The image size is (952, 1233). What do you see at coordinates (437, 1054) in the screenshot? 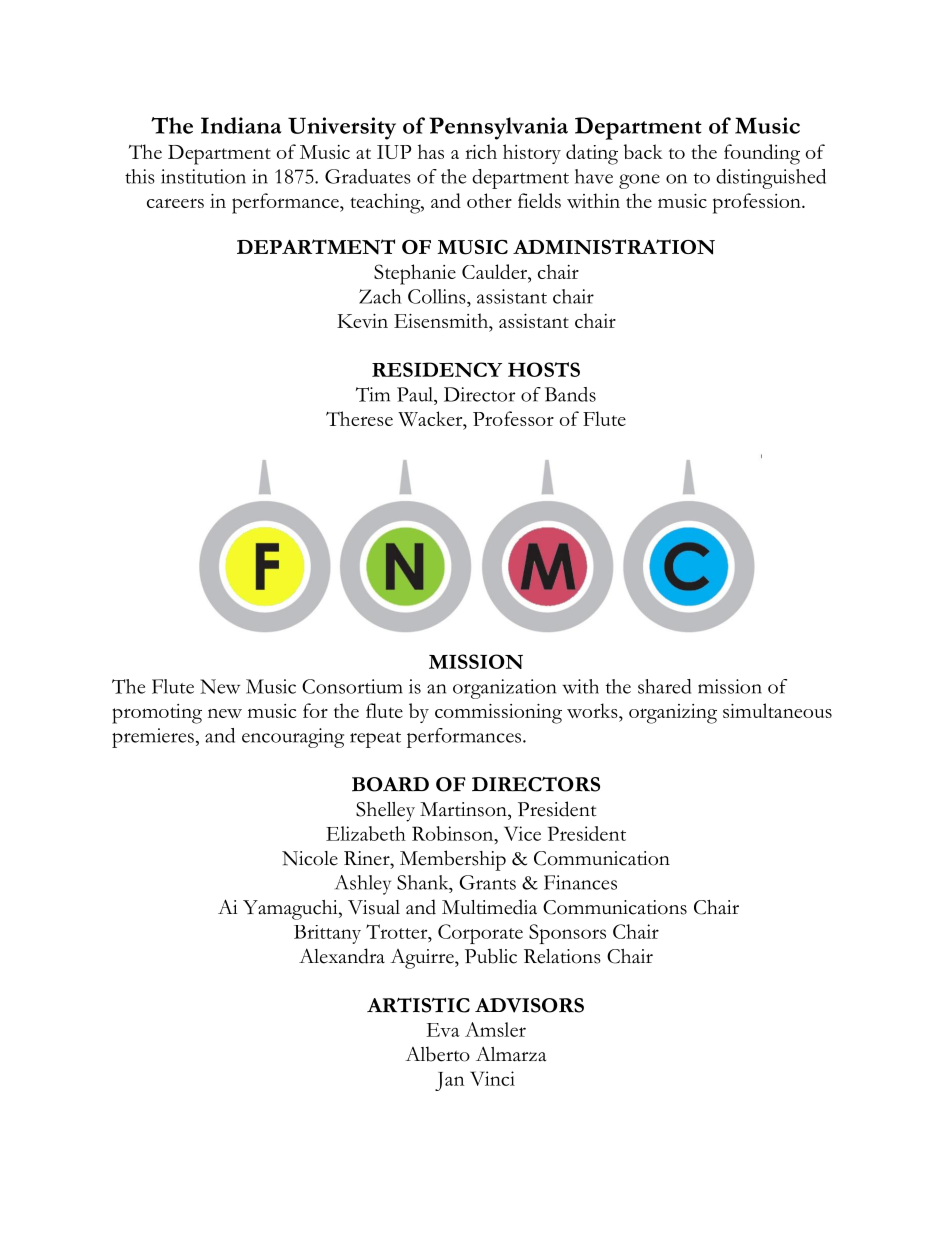
I see `Alberto` at bounding box center [437, 1054].
